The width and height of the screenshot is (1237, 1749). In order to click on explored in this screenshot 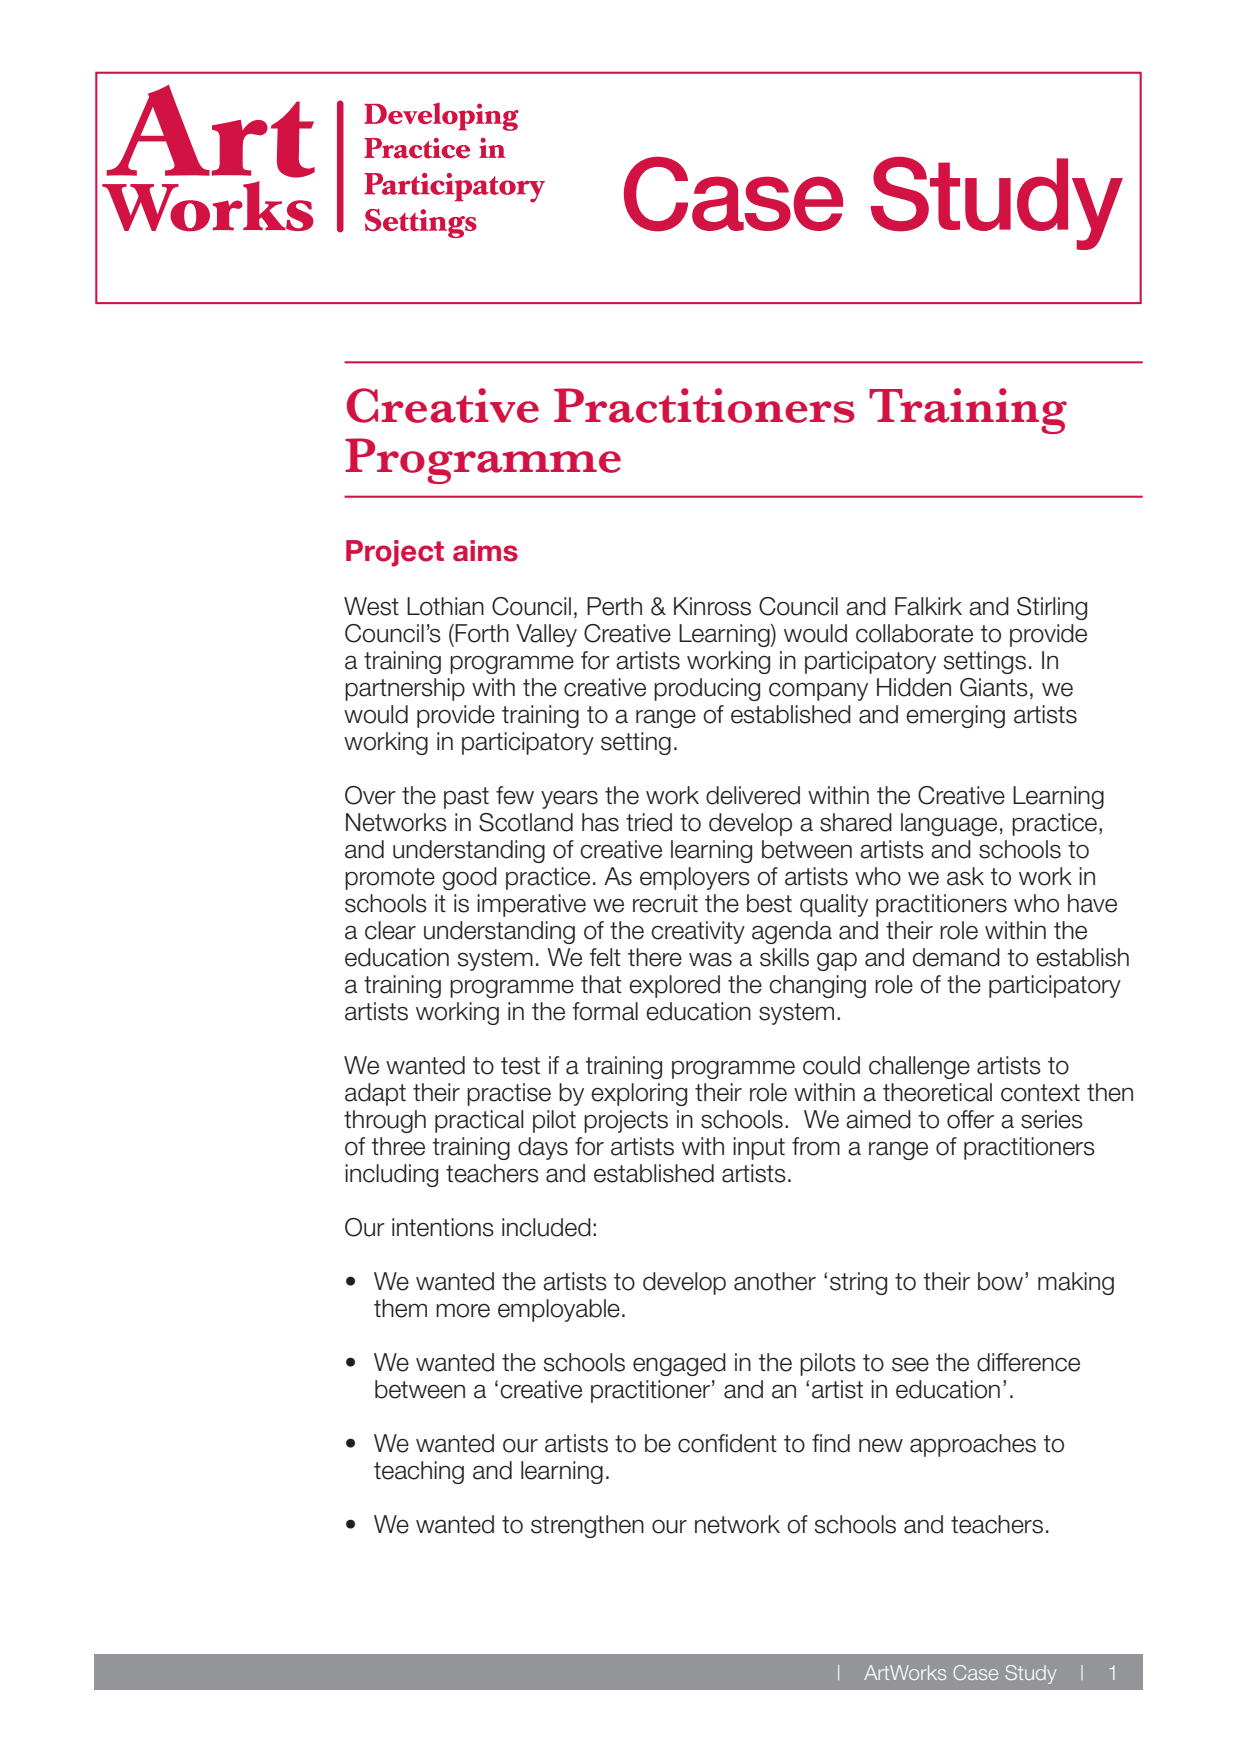, I will do `click(674, 986)`.
